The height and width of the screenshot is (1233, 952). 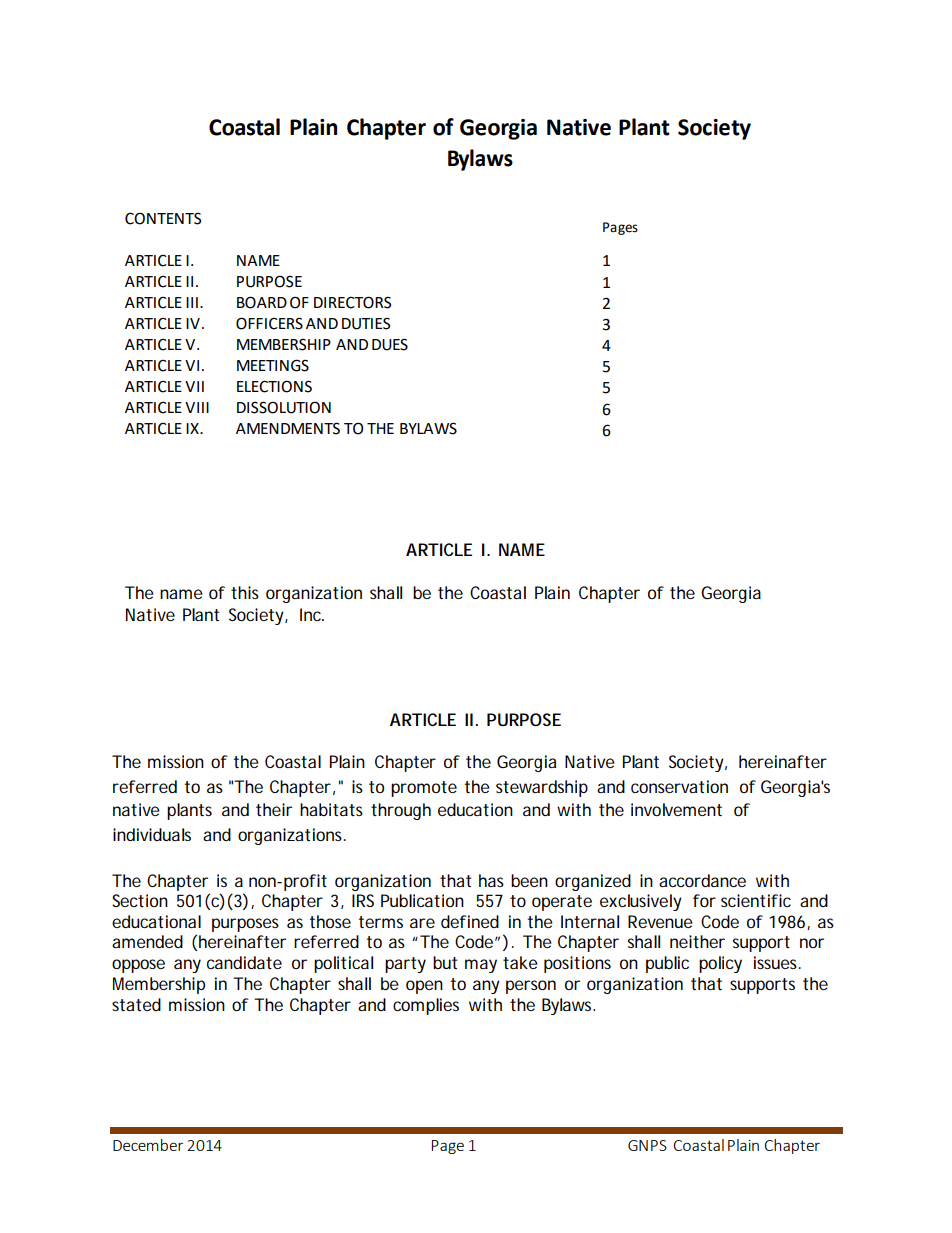 What do you see at coordinates (679, 786) in the screenshot?
I see `conservation` at bounding box center [679, 786].
